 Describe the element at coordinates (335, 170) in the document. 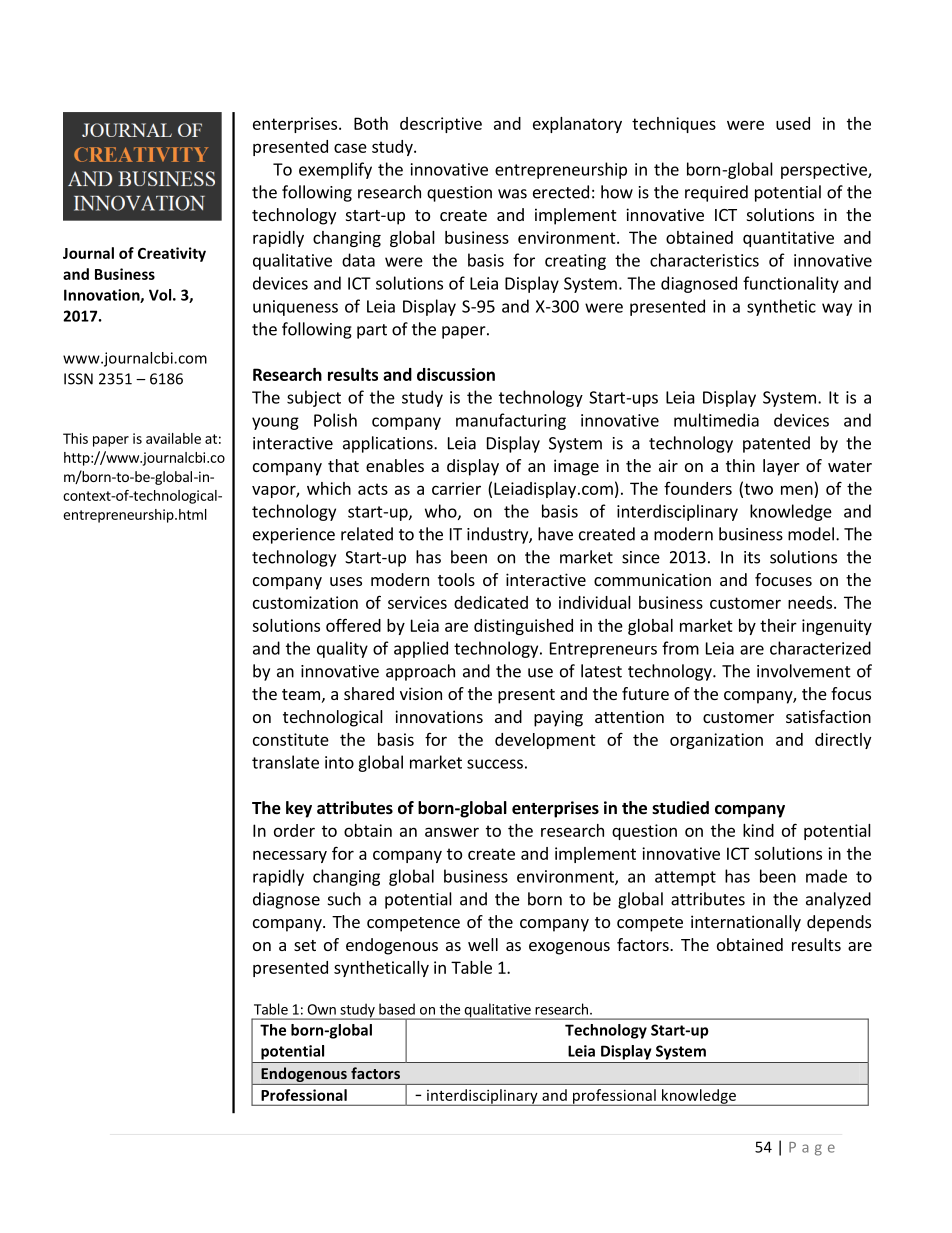

I see `exemplify` at that location.
